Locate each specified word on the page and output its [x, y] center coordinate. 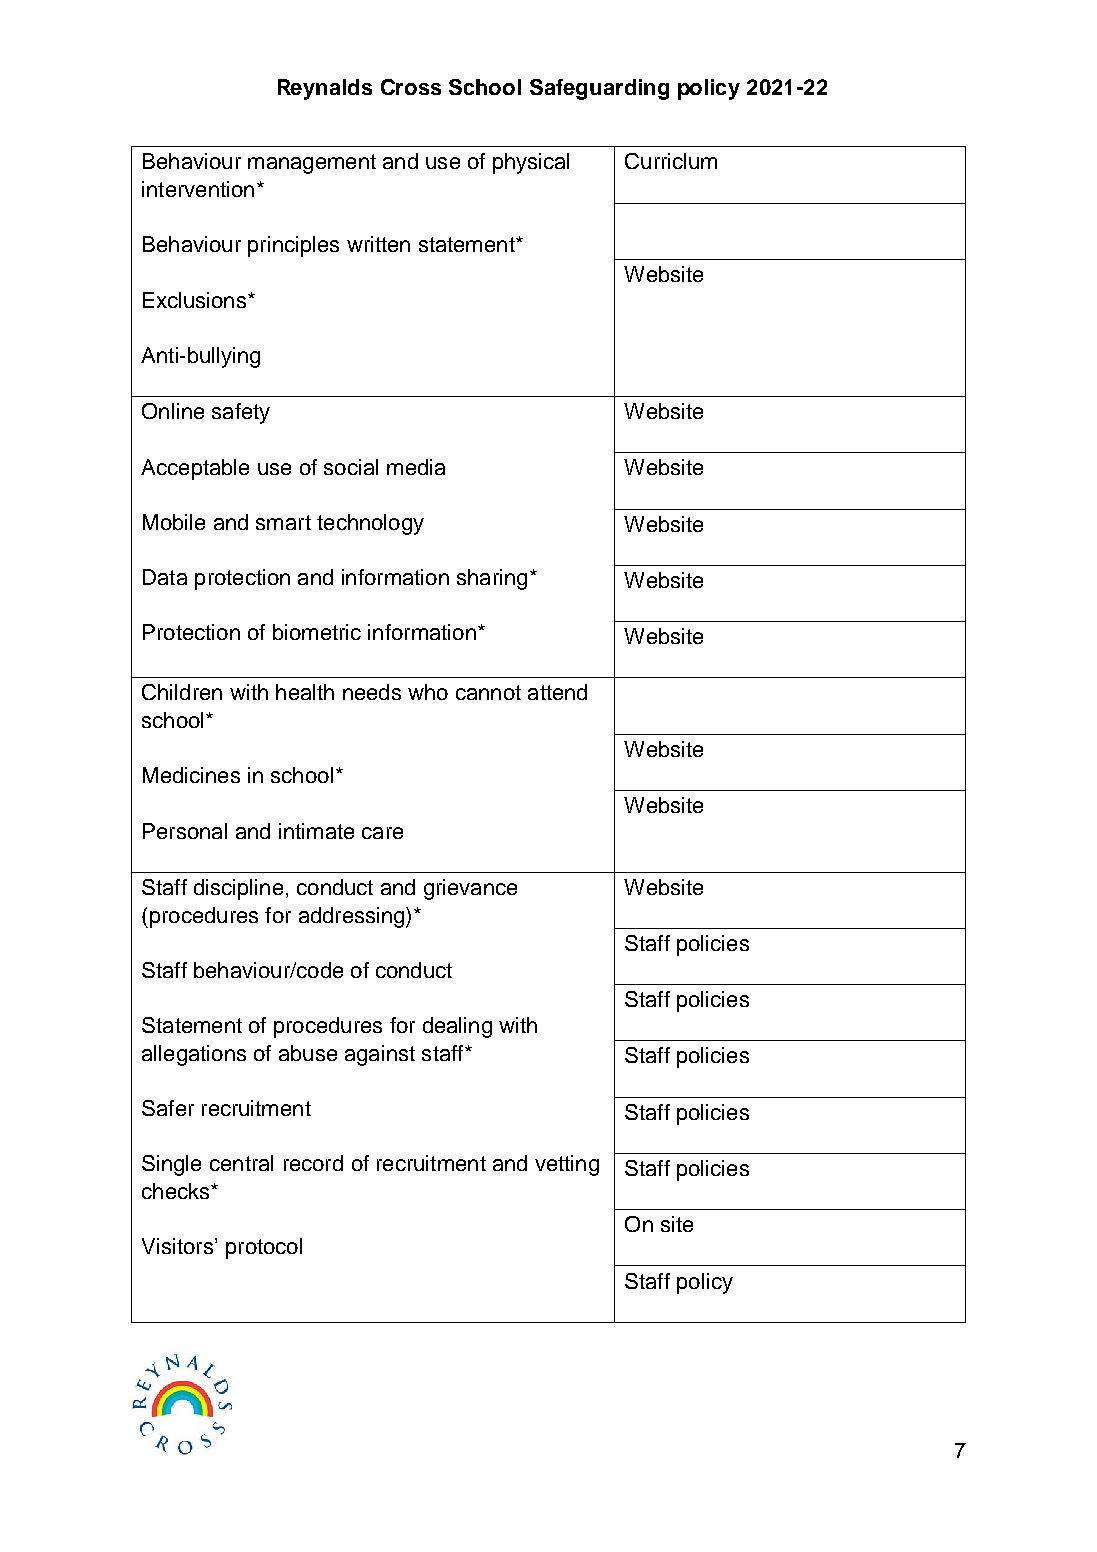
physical [531, 163]
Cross [411, 87]
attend [557, 692]
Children [182, 692]
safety [241, 413]
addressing [353, 917]
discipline [238, 889]
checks [177, 1191]
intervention [198, 189]
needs [372, 692]
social [351, 467]
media [416, 467]
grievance [470, 889]
